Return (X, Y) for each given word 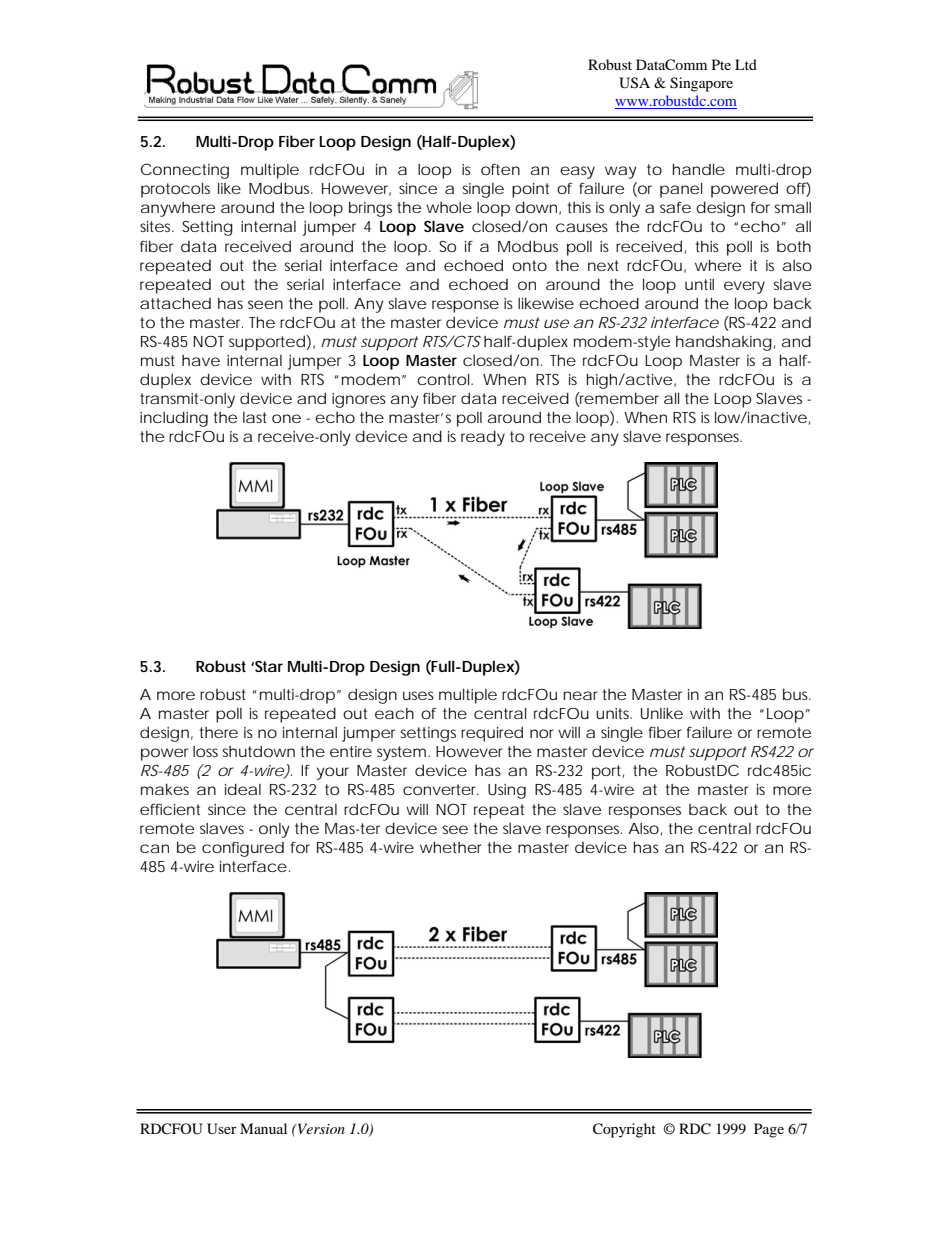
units (614, 713)
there (219, 732)
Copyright (624, 1130)
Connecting (185, 171)
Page (769, 1130)
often (500, 169)
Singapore (701, 84)
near (581, 695)
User (222, 1129)
